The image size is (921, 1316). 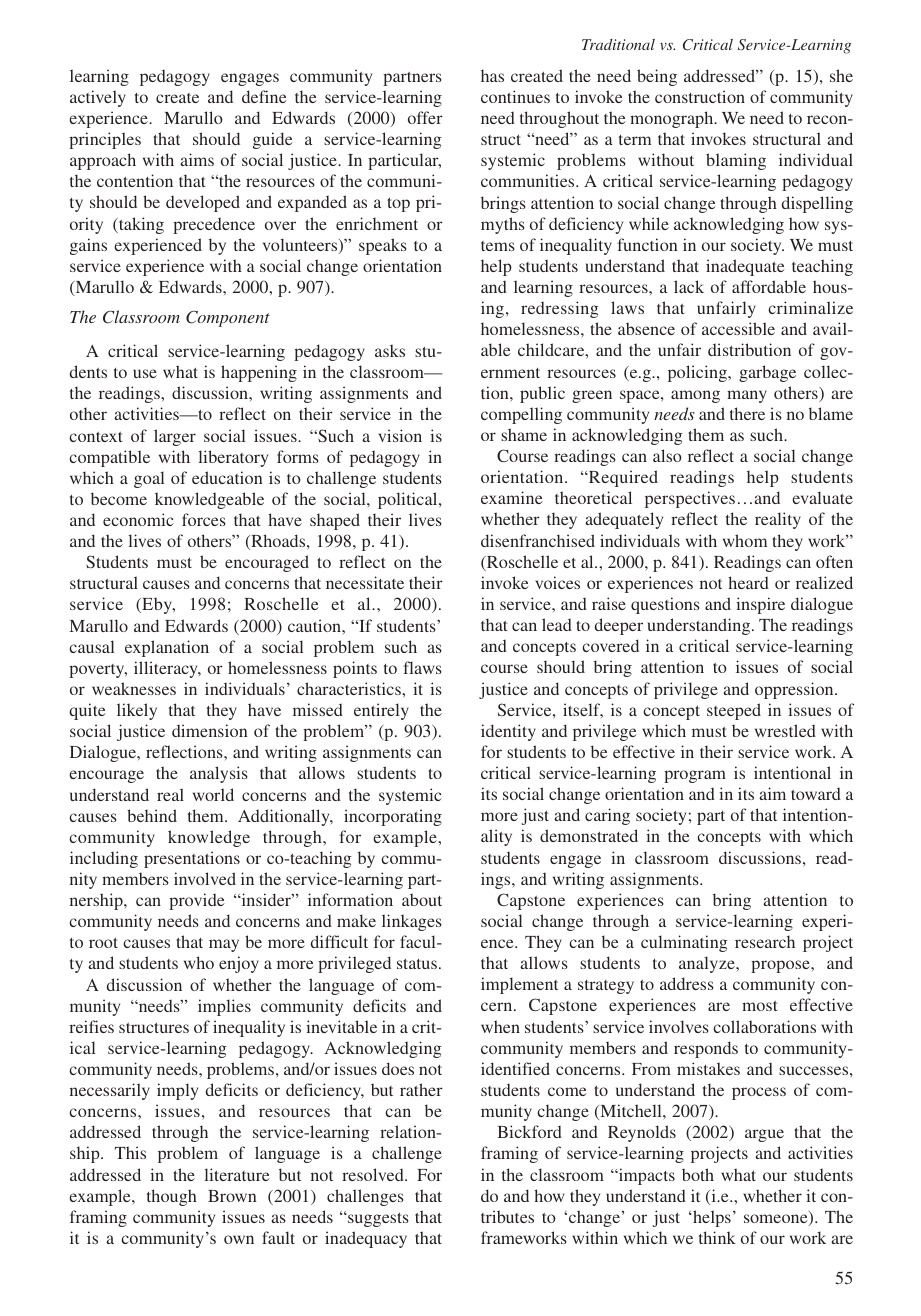 What do you see at coordinates (172, 1197) in the screenshot?
I see `though` at bounding box center [172, 1197].
